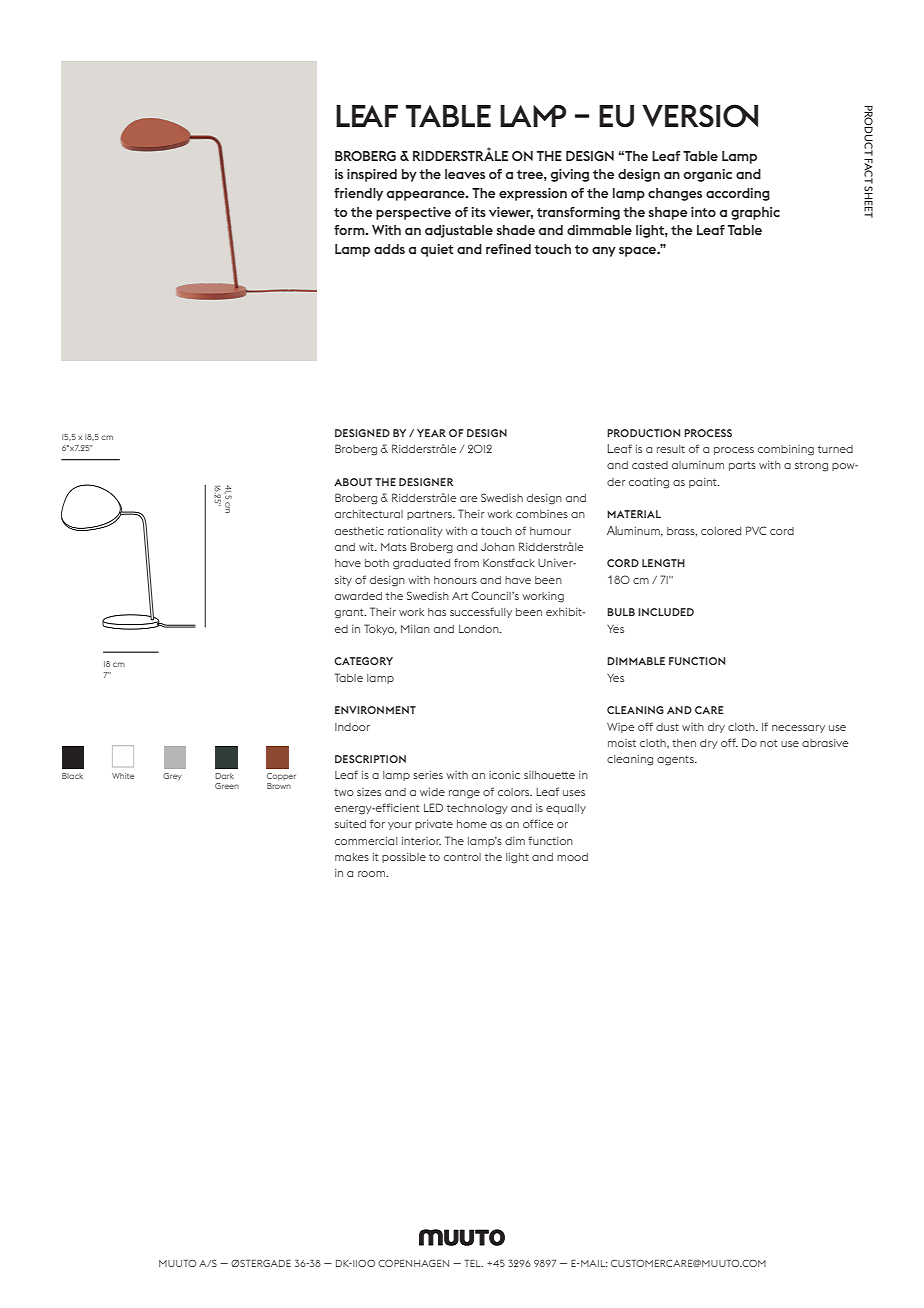 The height and width of the document is (1308, 924). What do you see at coordinates (473, 1263) in the document?
I see `TEL` at bounding box center [473, 1263].
